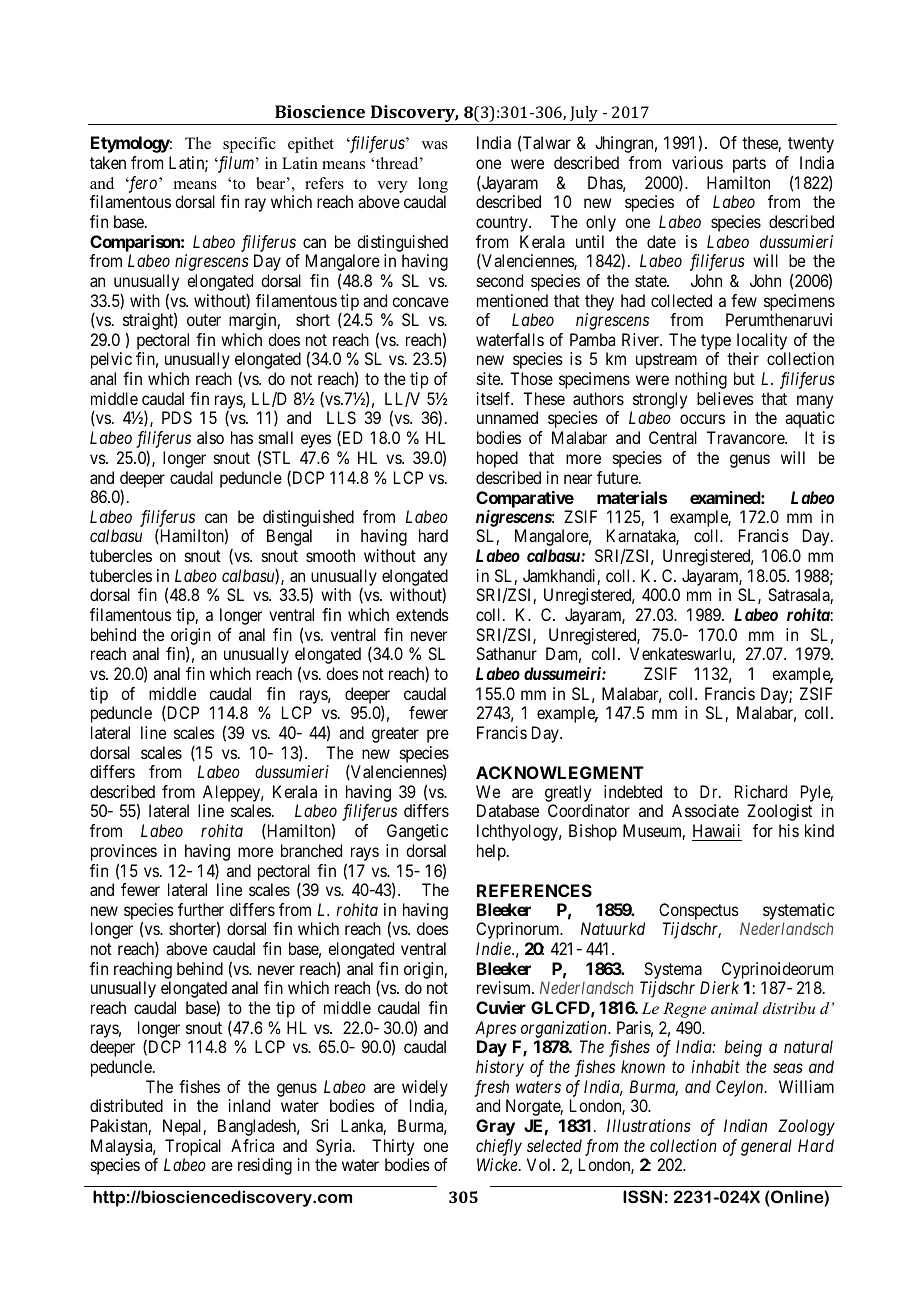 The image size is (924, 1308). What do you see at coordinates (435, 145) in the screenshot?
I see `was` at bounding box center [435, 145].
